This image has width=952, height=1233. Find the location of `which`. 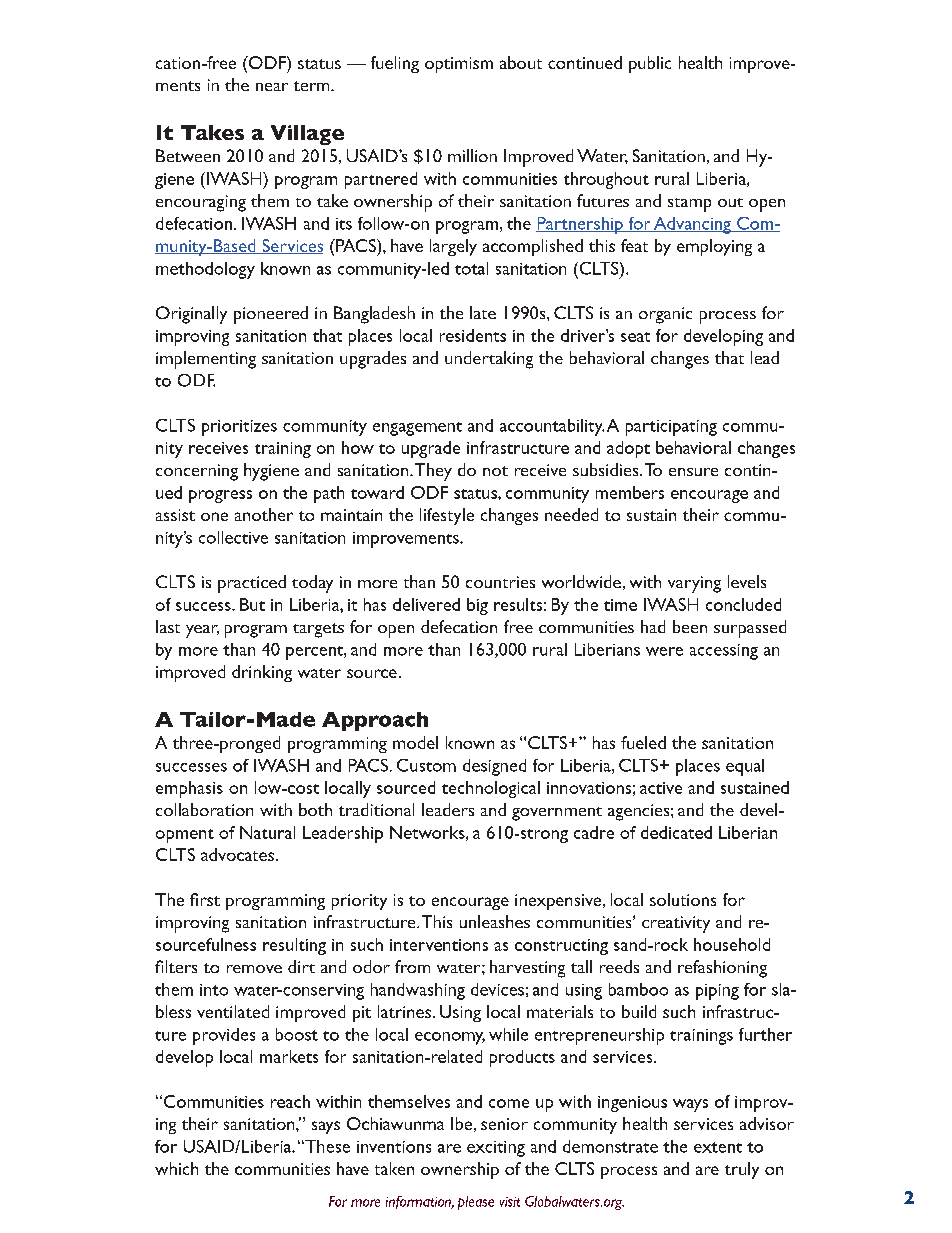

which is located at coordinates (176, 1168).
